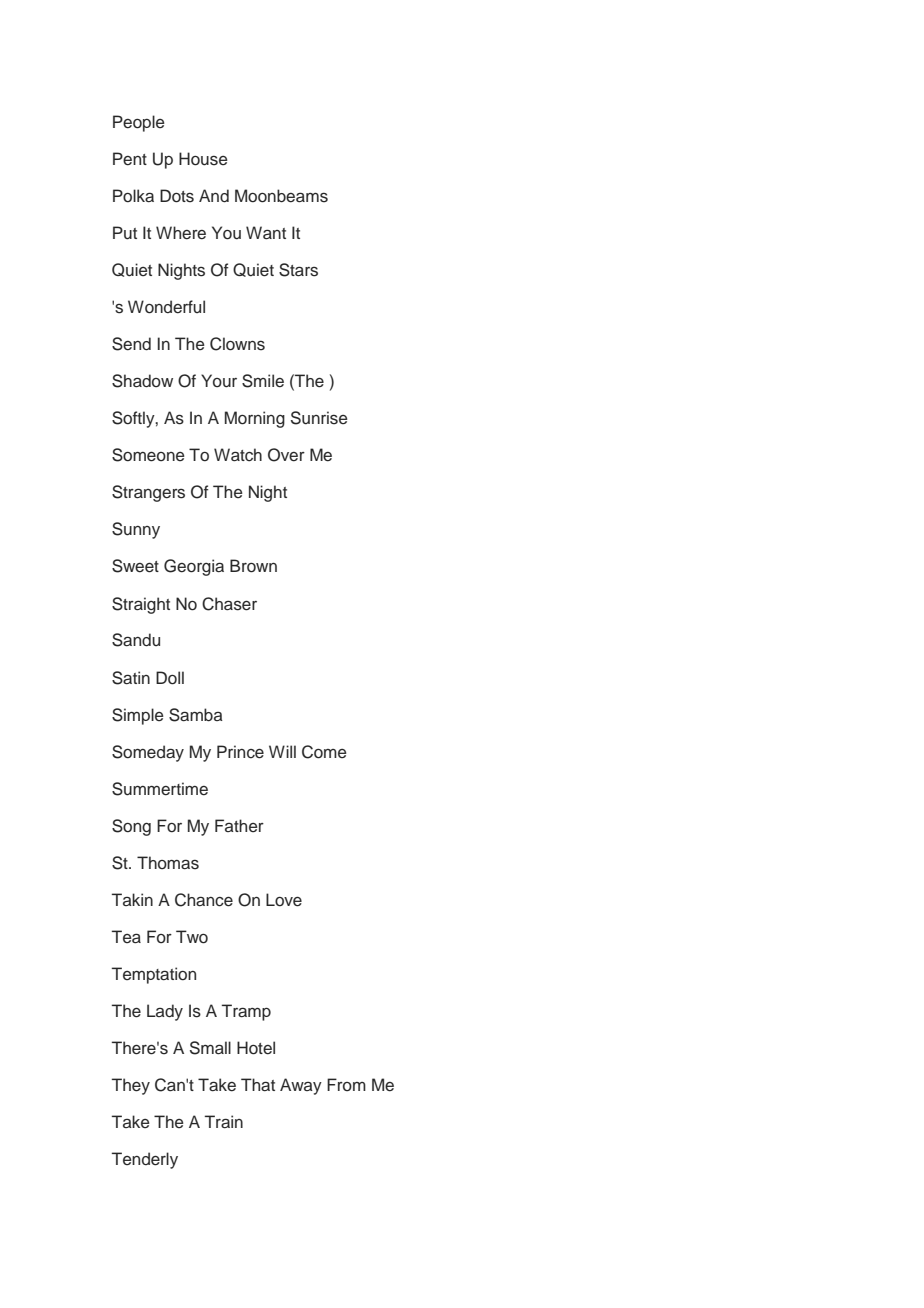 This document has height=1308, width=924. Describe the element at coordinates (203, 159) in the document. I see `House` at that location.
